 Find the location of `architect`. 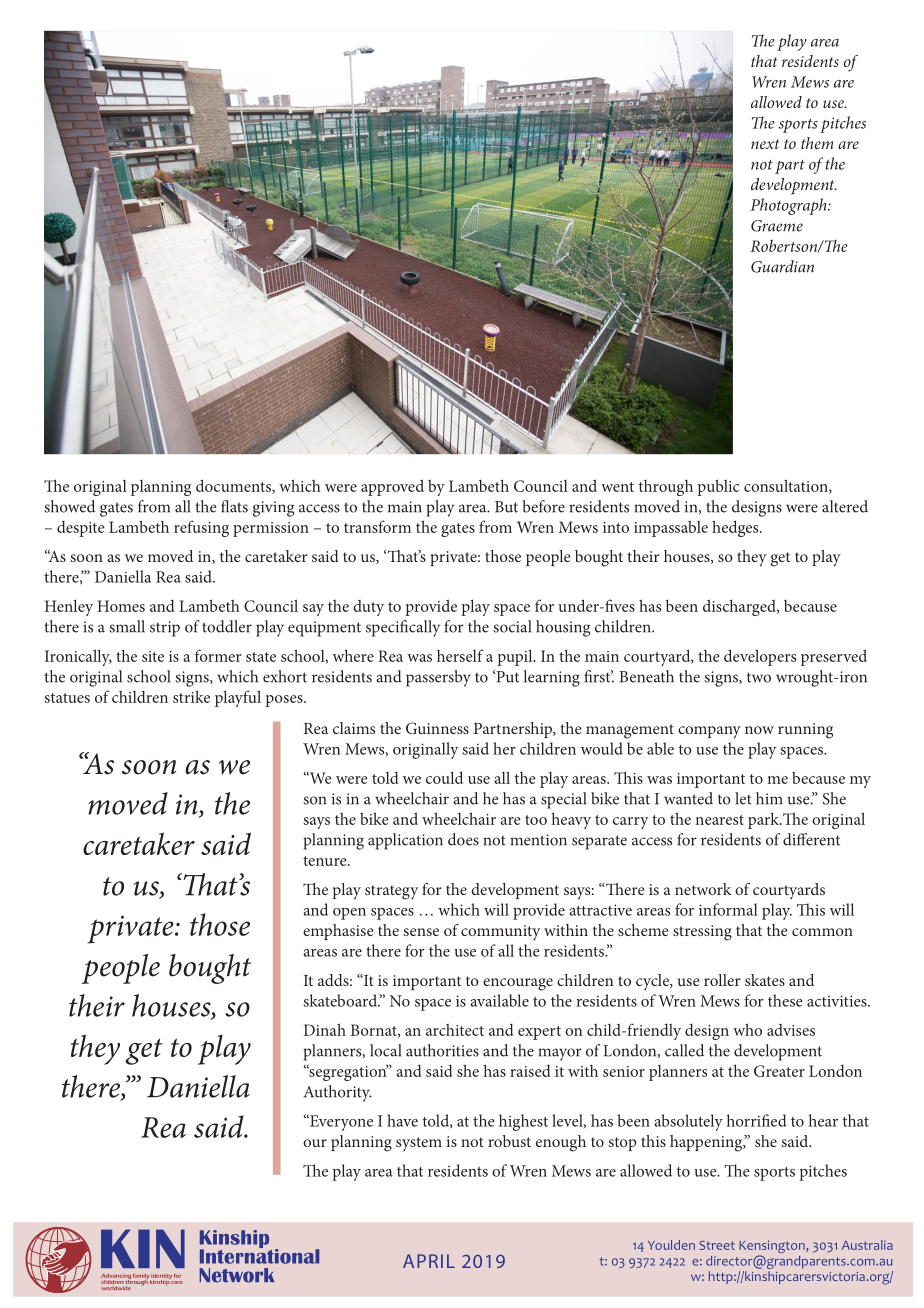

architect is located at coordinates (455, 1030).
